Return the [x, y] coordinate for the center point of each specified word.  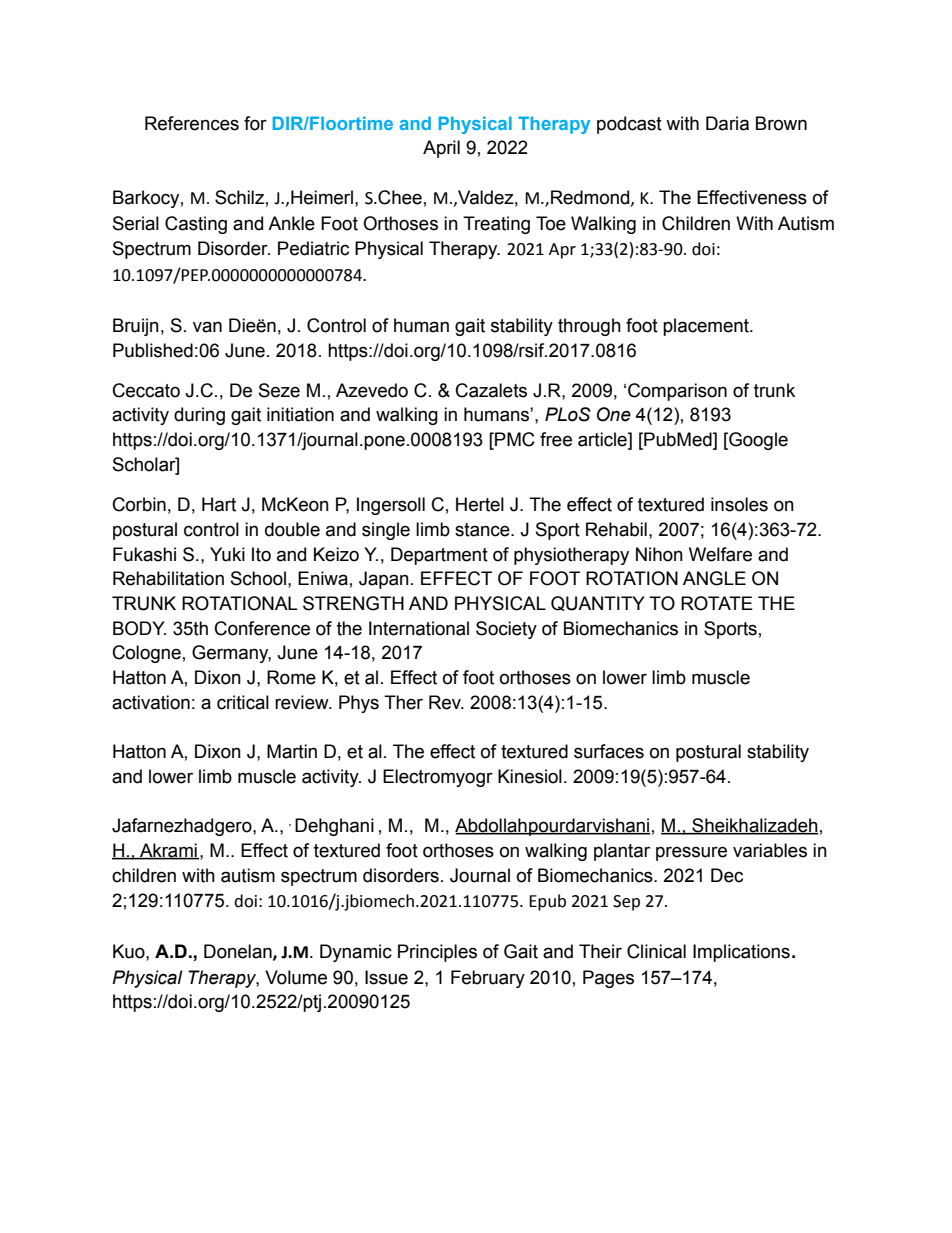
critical [243, 702]
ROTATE [717, 603]
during [199, 416]
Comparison [677, 392]
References [192, 123]
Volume [296, 977]
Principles [437, 953]
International [419, 628]
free [556, 439]
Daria [727, 123]
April [441, 149]
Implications [741, 953]
